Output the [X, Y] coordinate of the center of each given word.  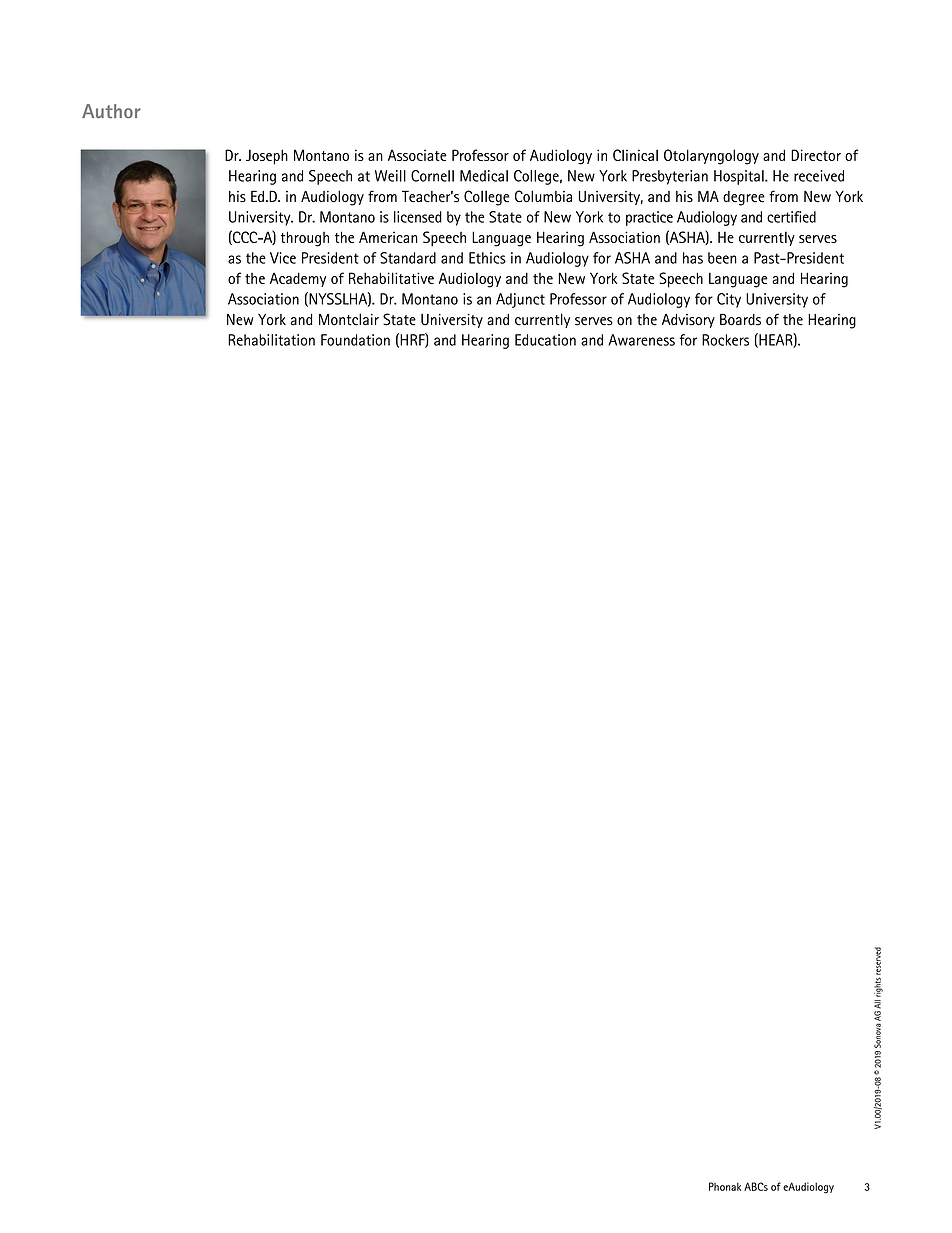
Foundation [355, 340]
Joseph [267, 157]
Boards [740, 320]
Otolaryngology [711, 157]
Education [545, 340]
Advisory [688, 321]
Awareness [642, 340]
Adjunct [520, 300]
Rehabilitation [271, 340]
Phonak [725, 1186]
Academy [298, 279]
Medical [484, 176]
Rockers [725, 340]
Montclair [349, 319]
